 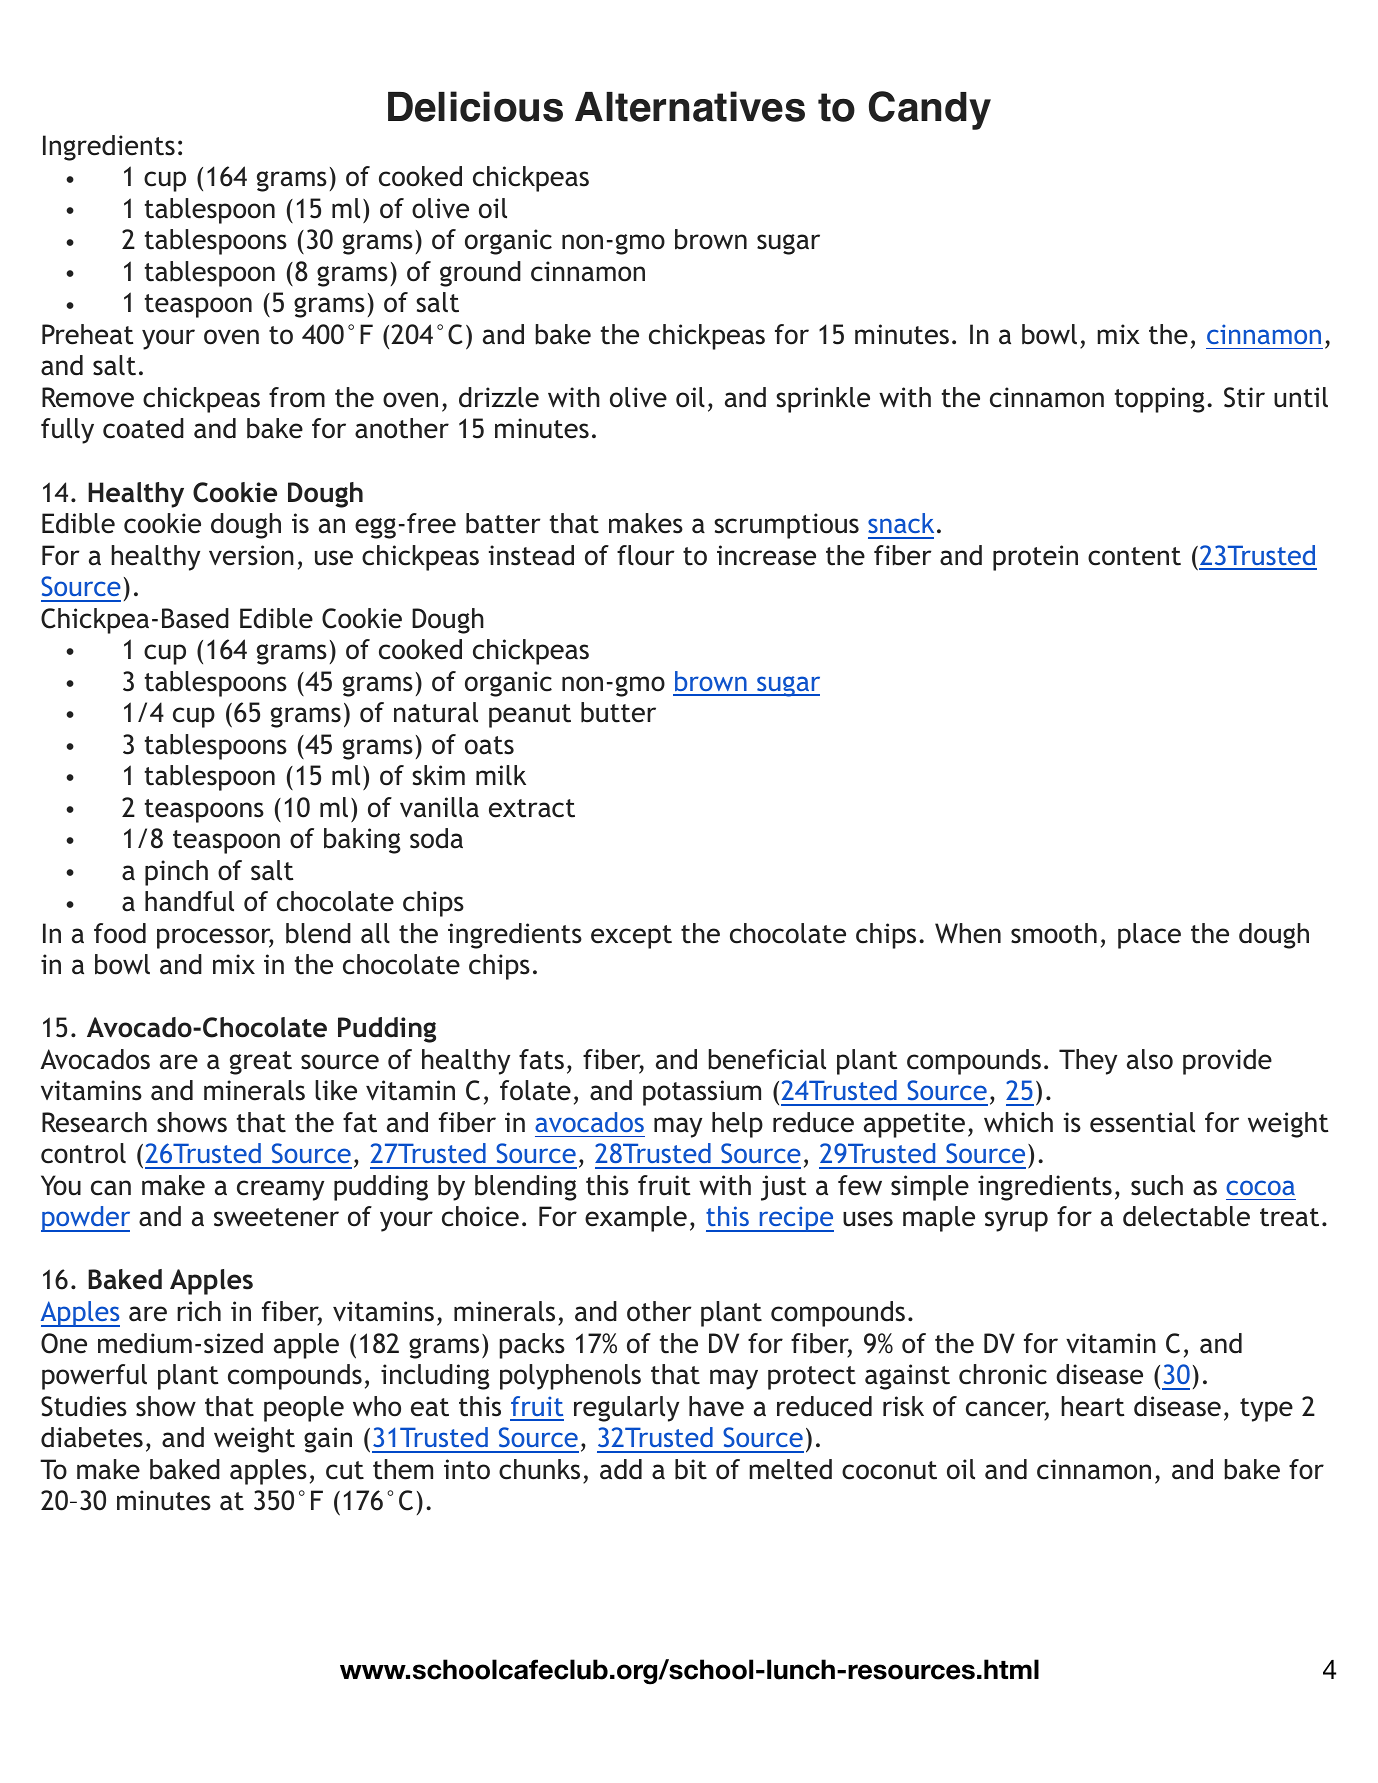 I want to click on people, so click(x=304, y=1409).
